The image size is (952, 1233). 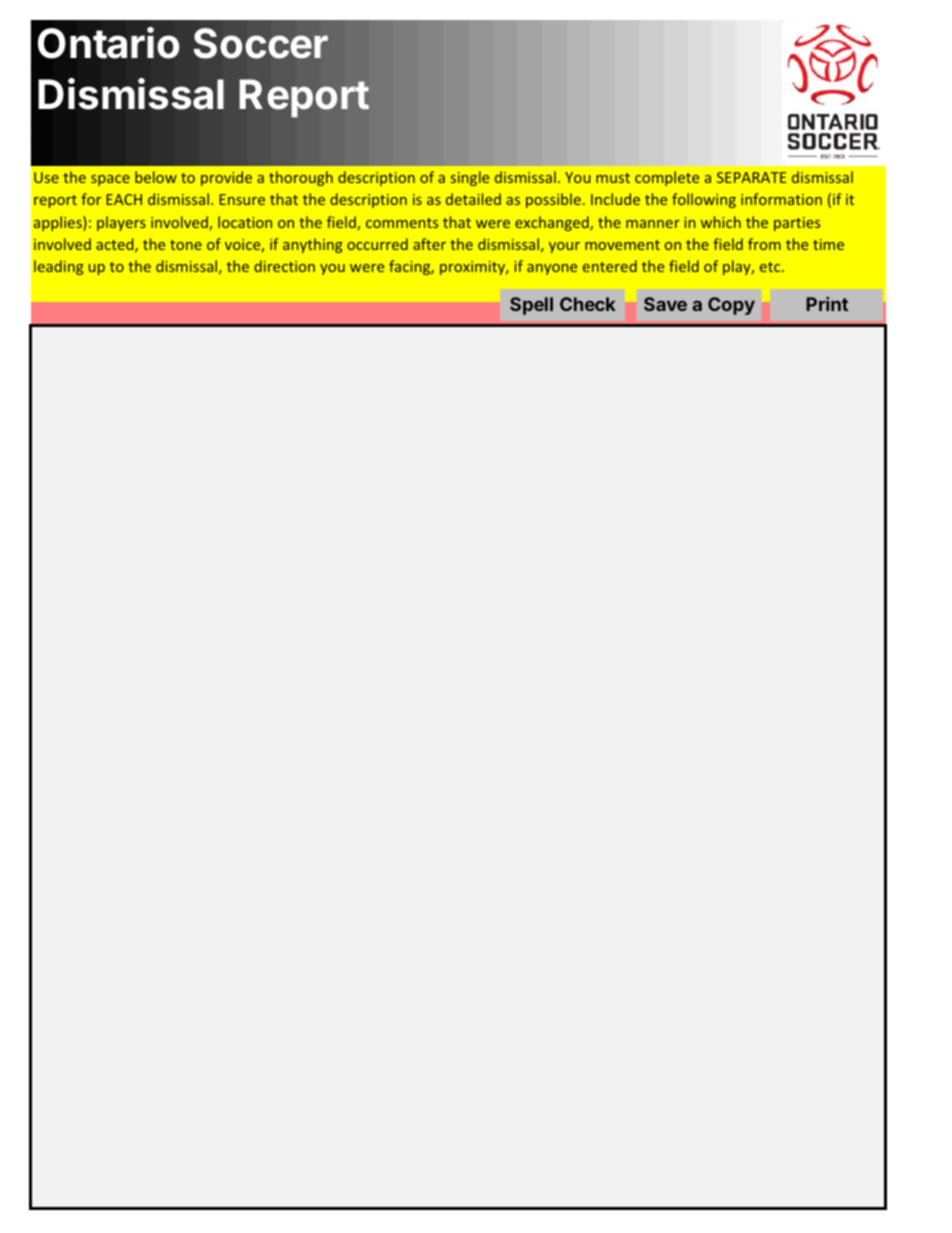 I want to click on below, so click(x=156, y=177).
